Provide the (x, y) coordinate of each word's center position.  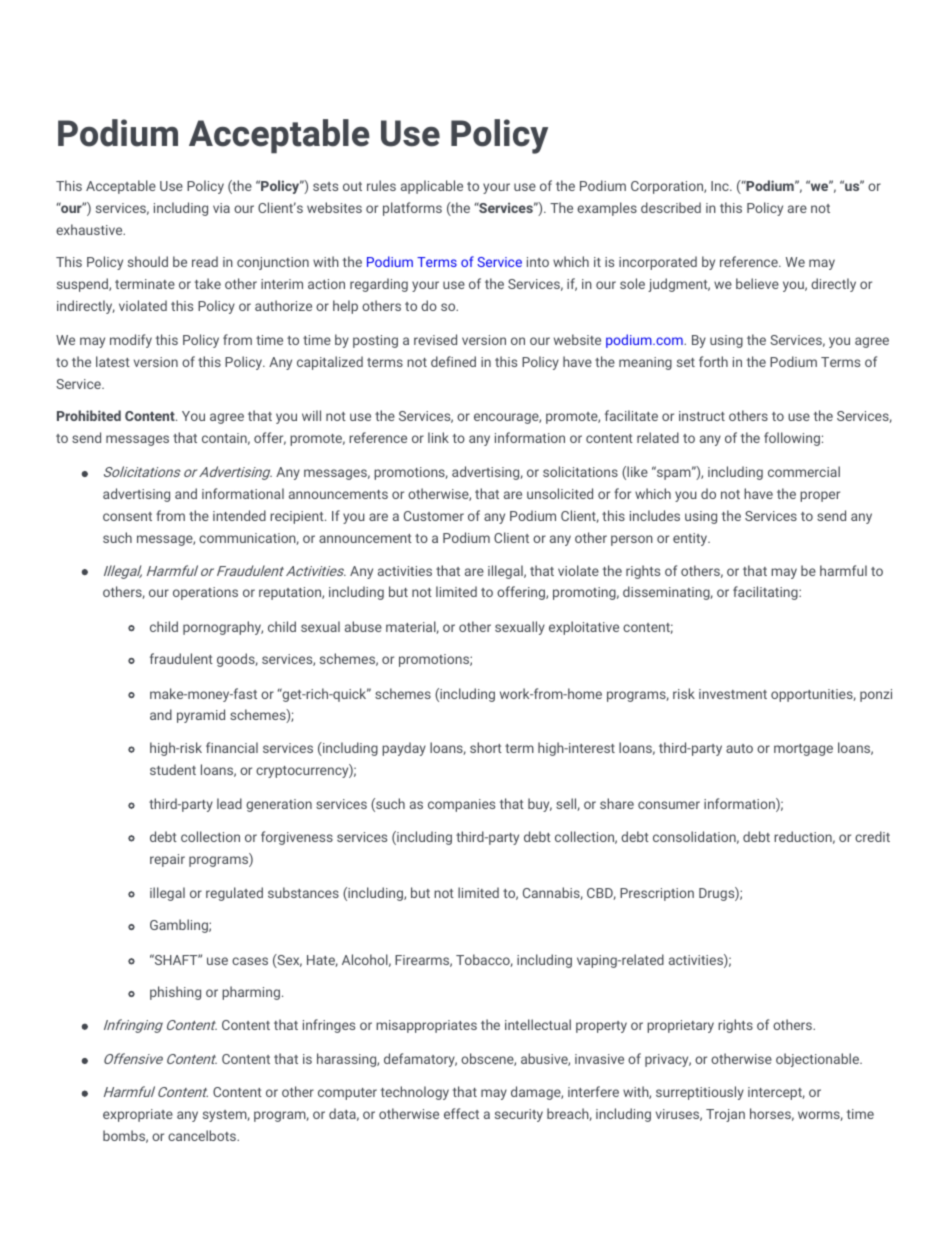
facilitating (766, 593)
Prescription (657, 894)
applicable (432, 187)
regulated (234, 894)
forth (713, 361)
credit (872, 836)
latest (113, 361)
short (486, 747)
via (221, 208)
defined (453, 361)
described (671, 207)
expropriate (138, 1115)
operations (205, 593)
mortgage (803, 750)
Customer (434, 516)
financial (232, 747)
